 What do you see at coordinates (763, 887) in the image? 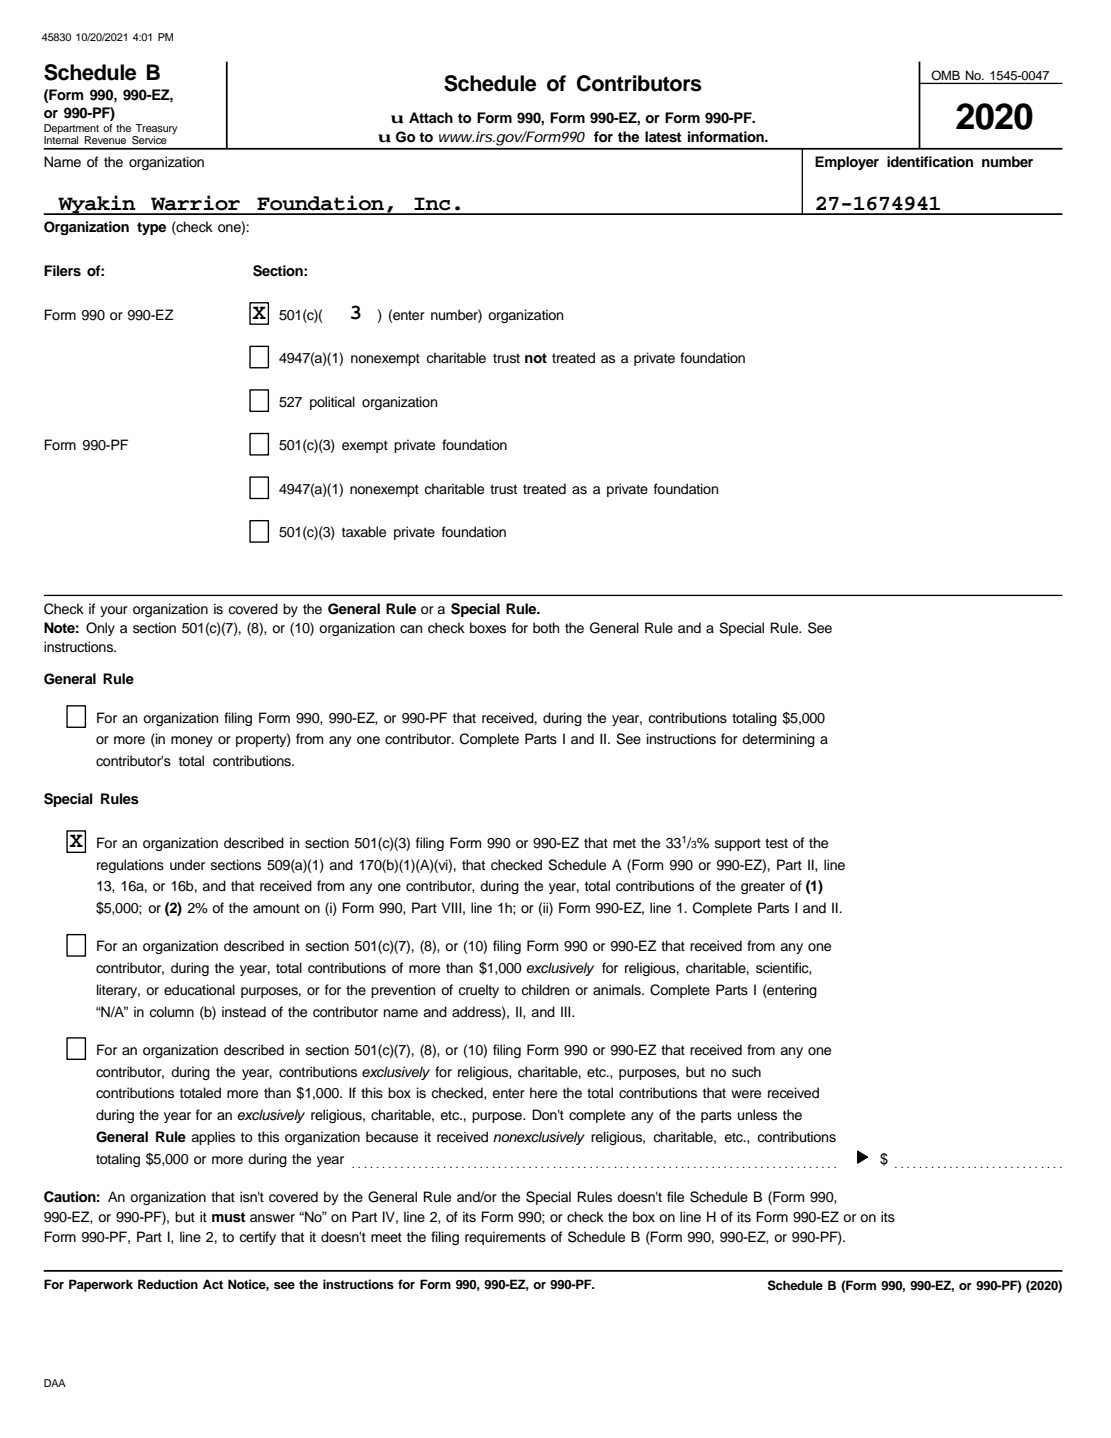
I see `greater` at bounding box center [763, 887].
